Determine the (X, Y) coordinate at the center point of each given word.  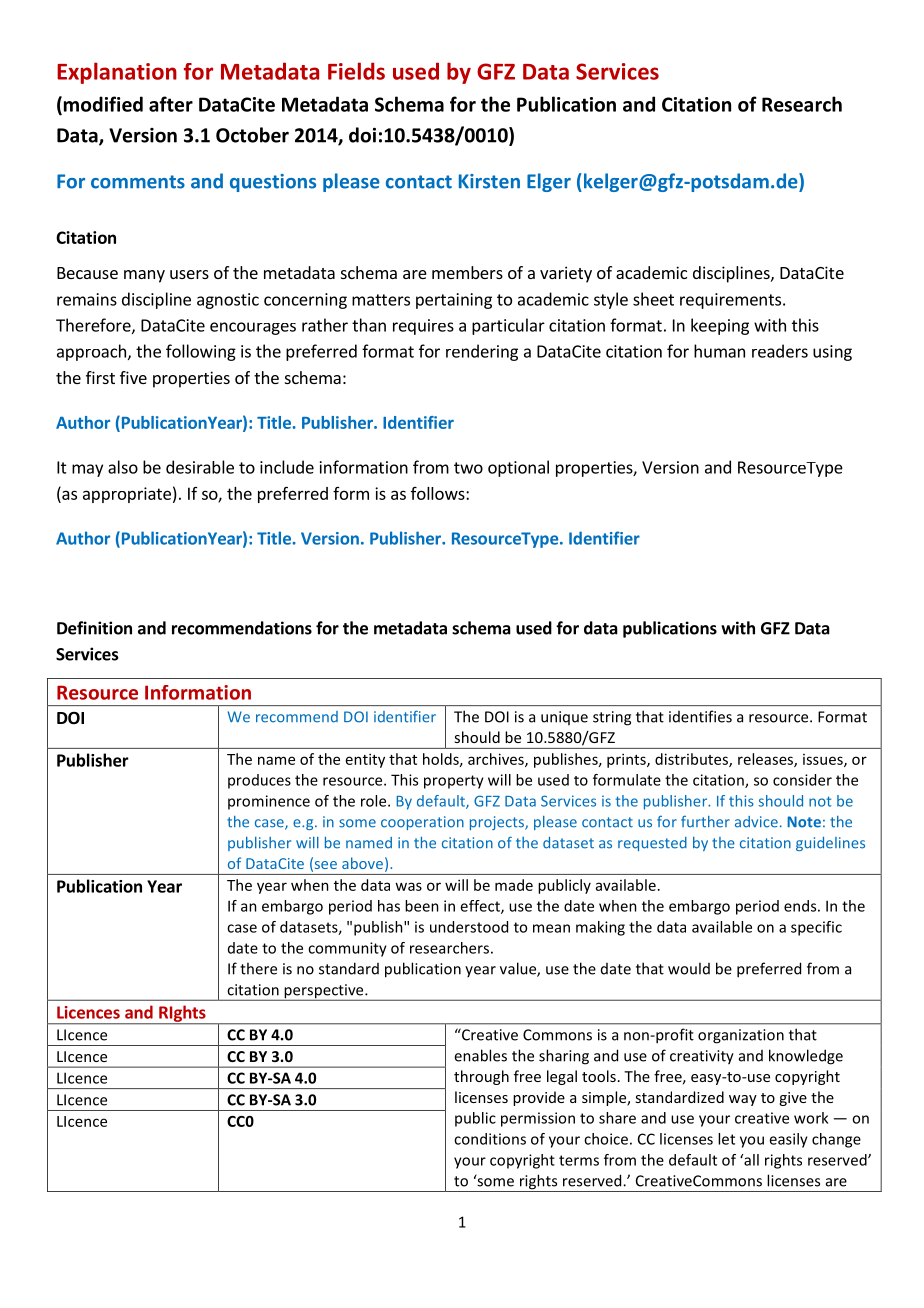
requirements (730, 301)
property (454, 782)
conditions (490, 1139)
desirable (200, 467)
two (468, 468)
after (171, 104)
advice (756, 822)
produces (259, 781)
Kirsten (489, 181)
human (719, 351)
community (347, 949)
